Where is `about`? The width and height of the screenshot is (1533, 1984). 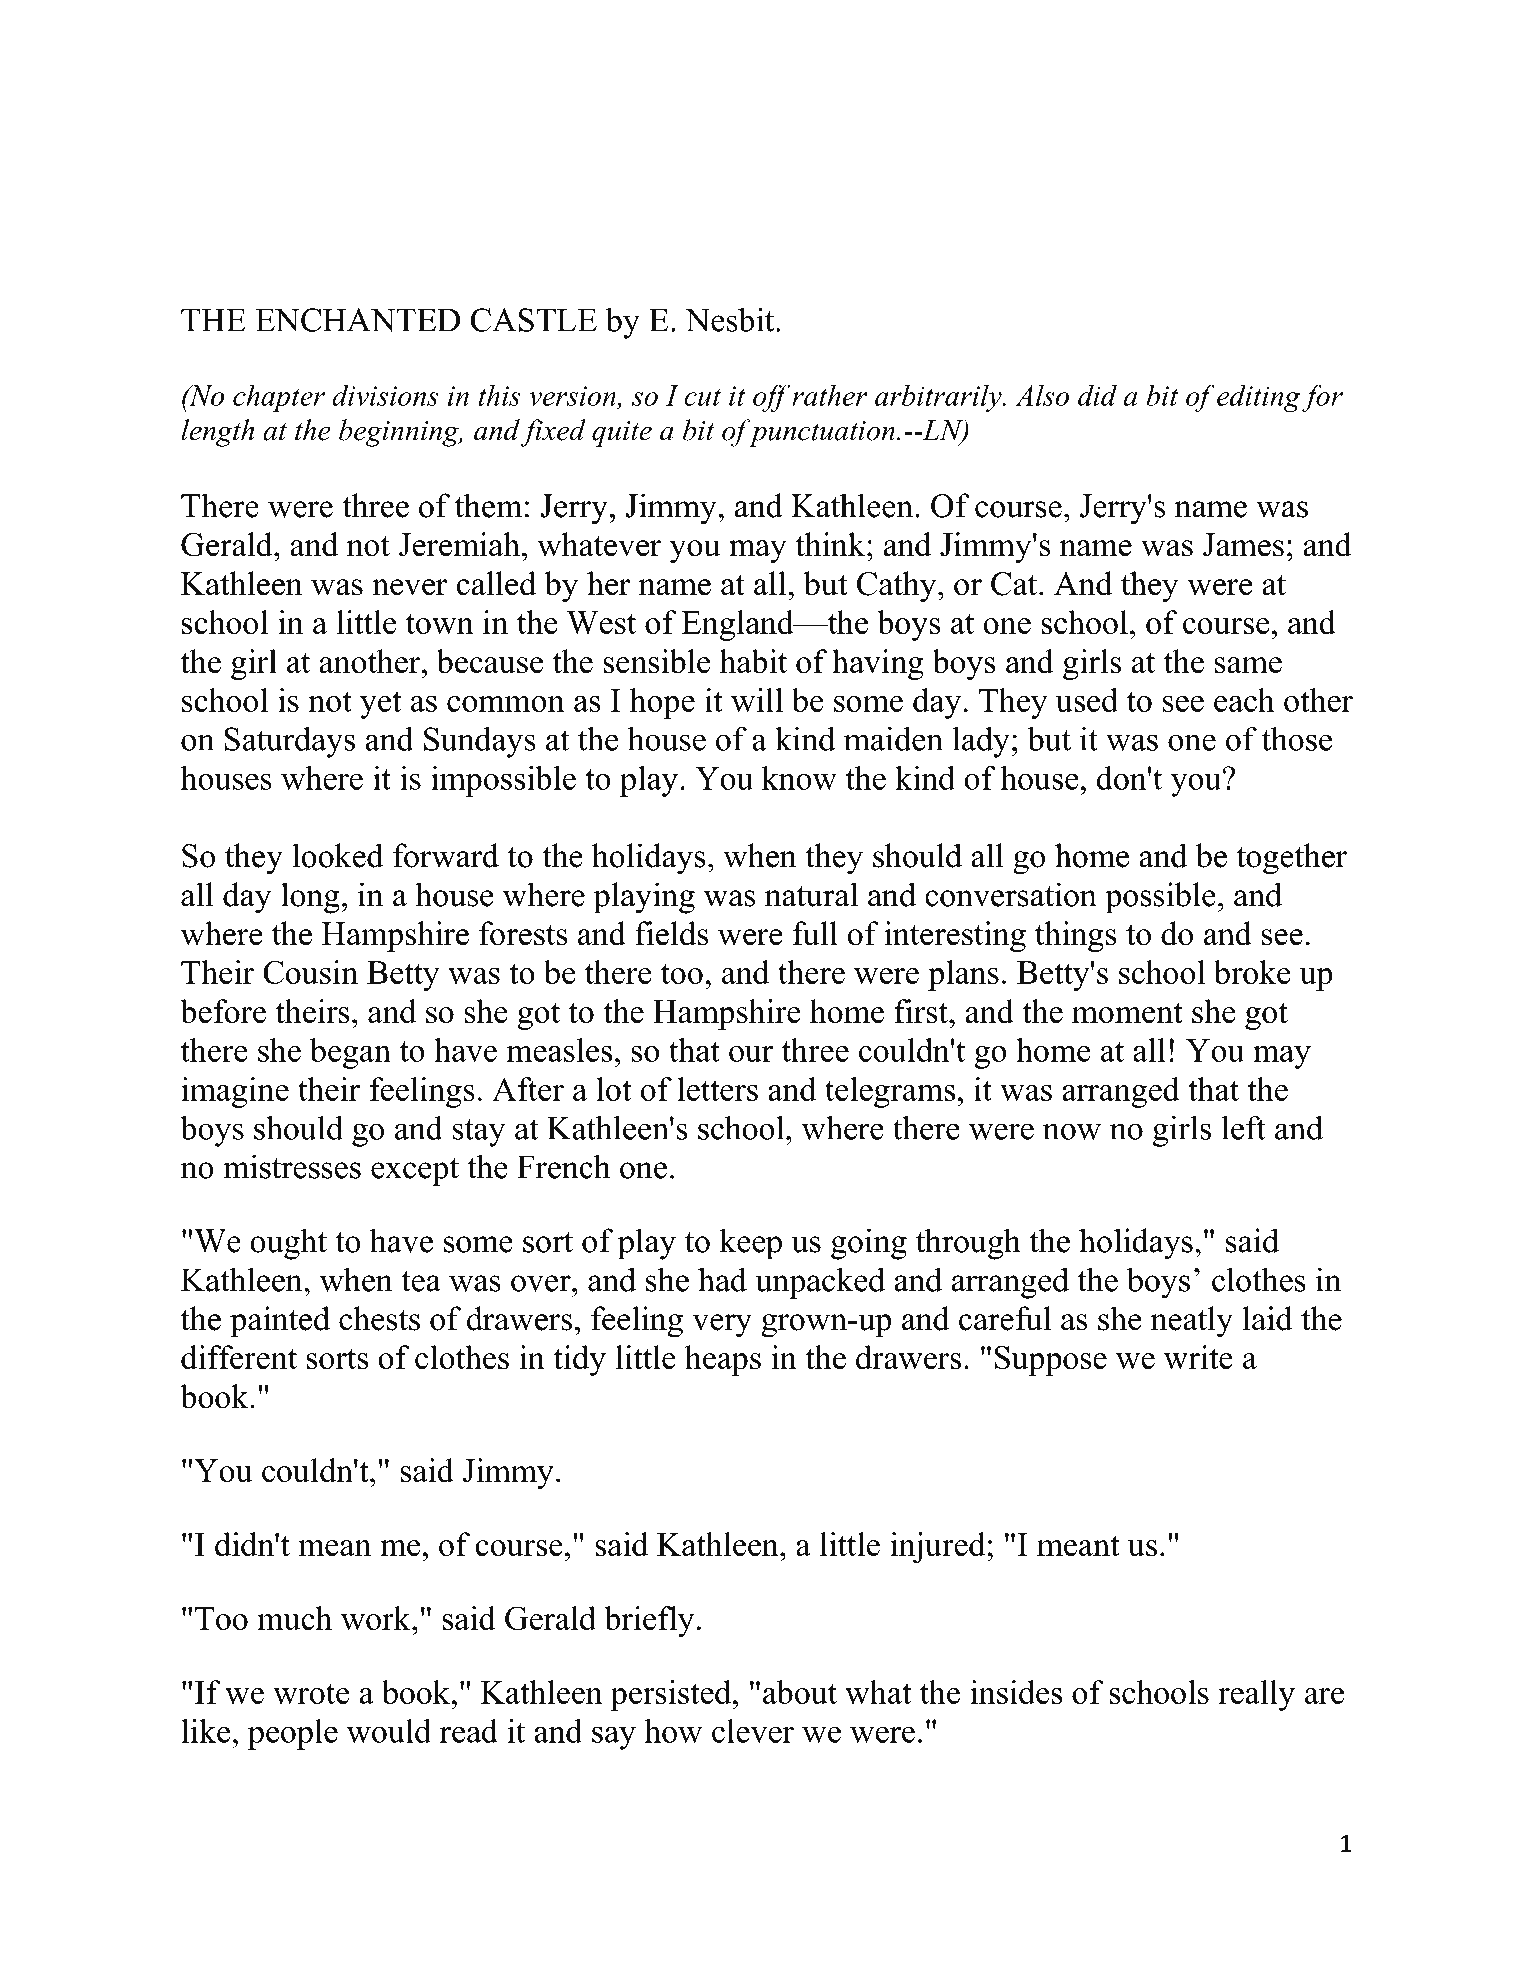 about is located at coordinates (800, 1692).
